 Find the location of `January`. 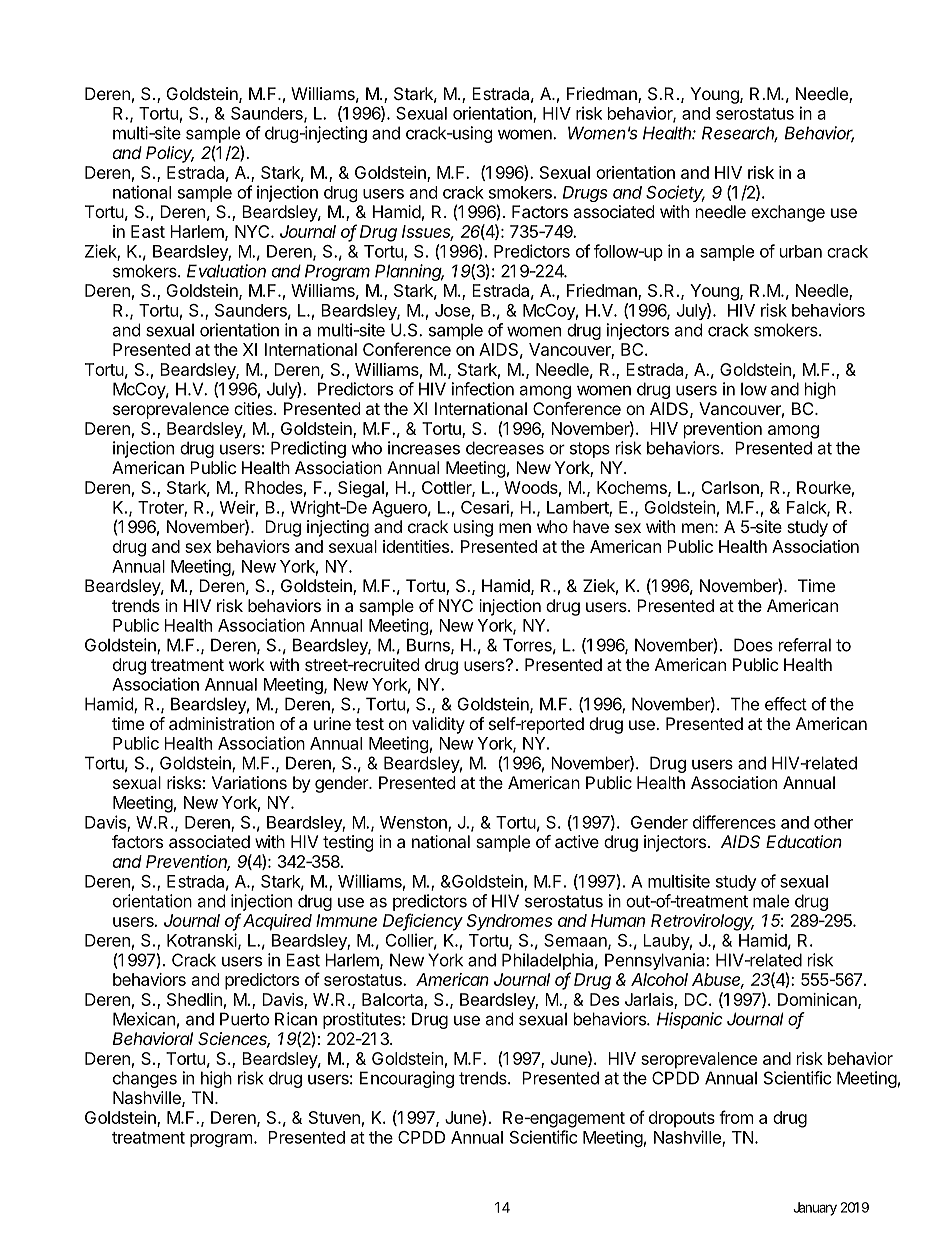

January is located at coordinates (815, 1209).
